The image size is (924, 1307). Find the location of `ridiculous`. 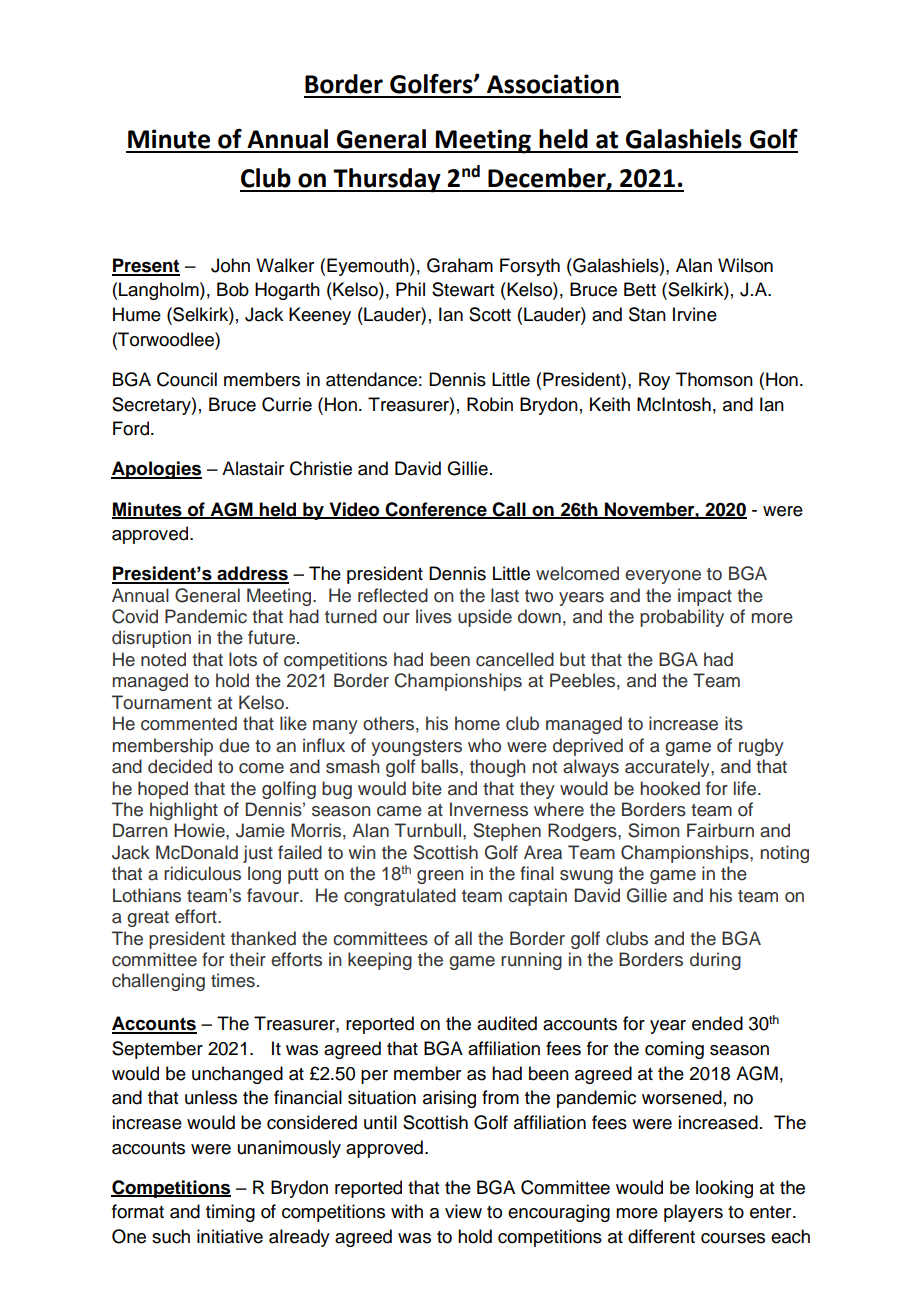

ridiculous is located at coordinates (202, 873).
